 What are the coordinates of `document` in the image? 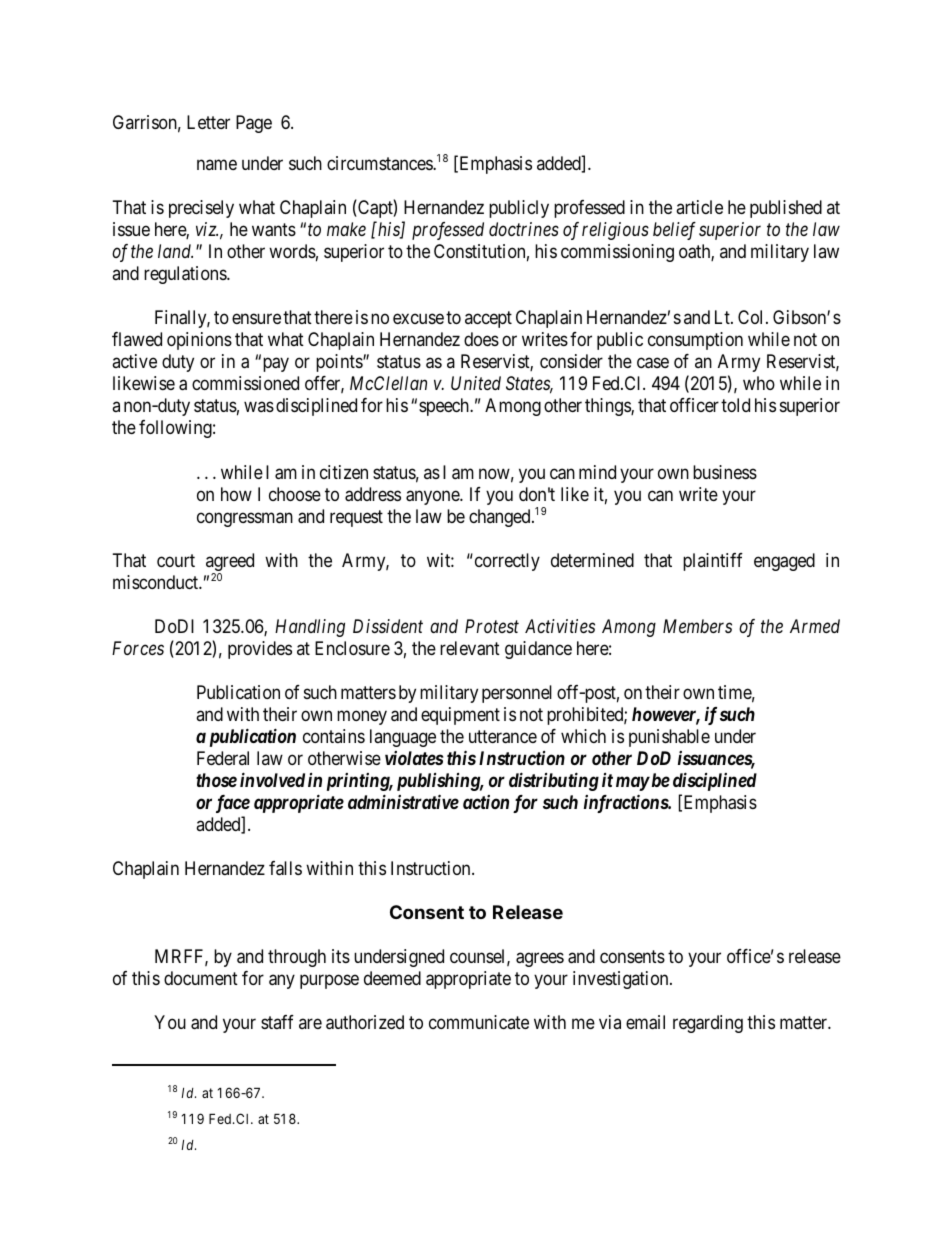 It's located at (201, 978).
